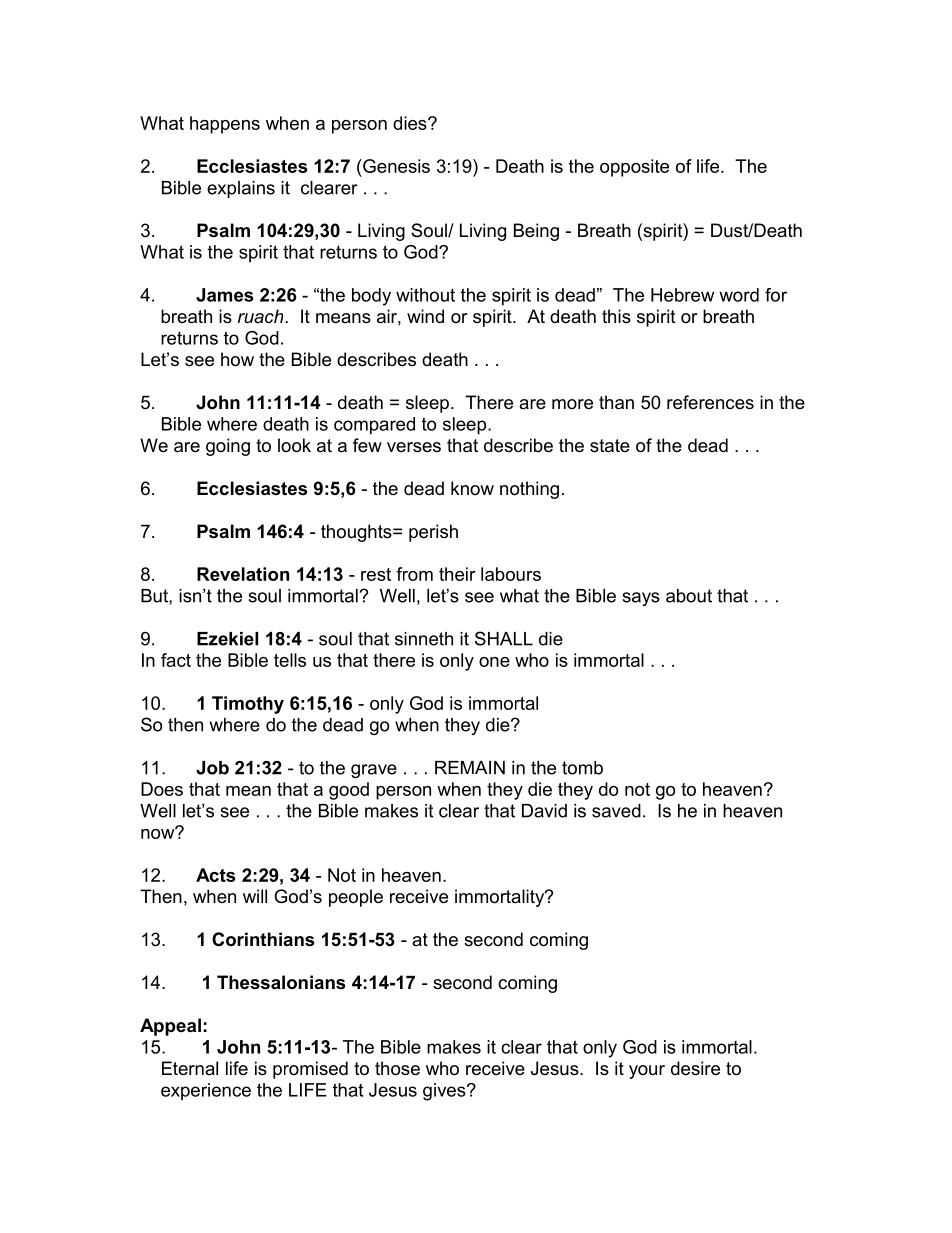 The image size is (952, 1233). What do you see at coordinates (225, 125) in the image?
I see `happens` at bounding box center [225, 125].
